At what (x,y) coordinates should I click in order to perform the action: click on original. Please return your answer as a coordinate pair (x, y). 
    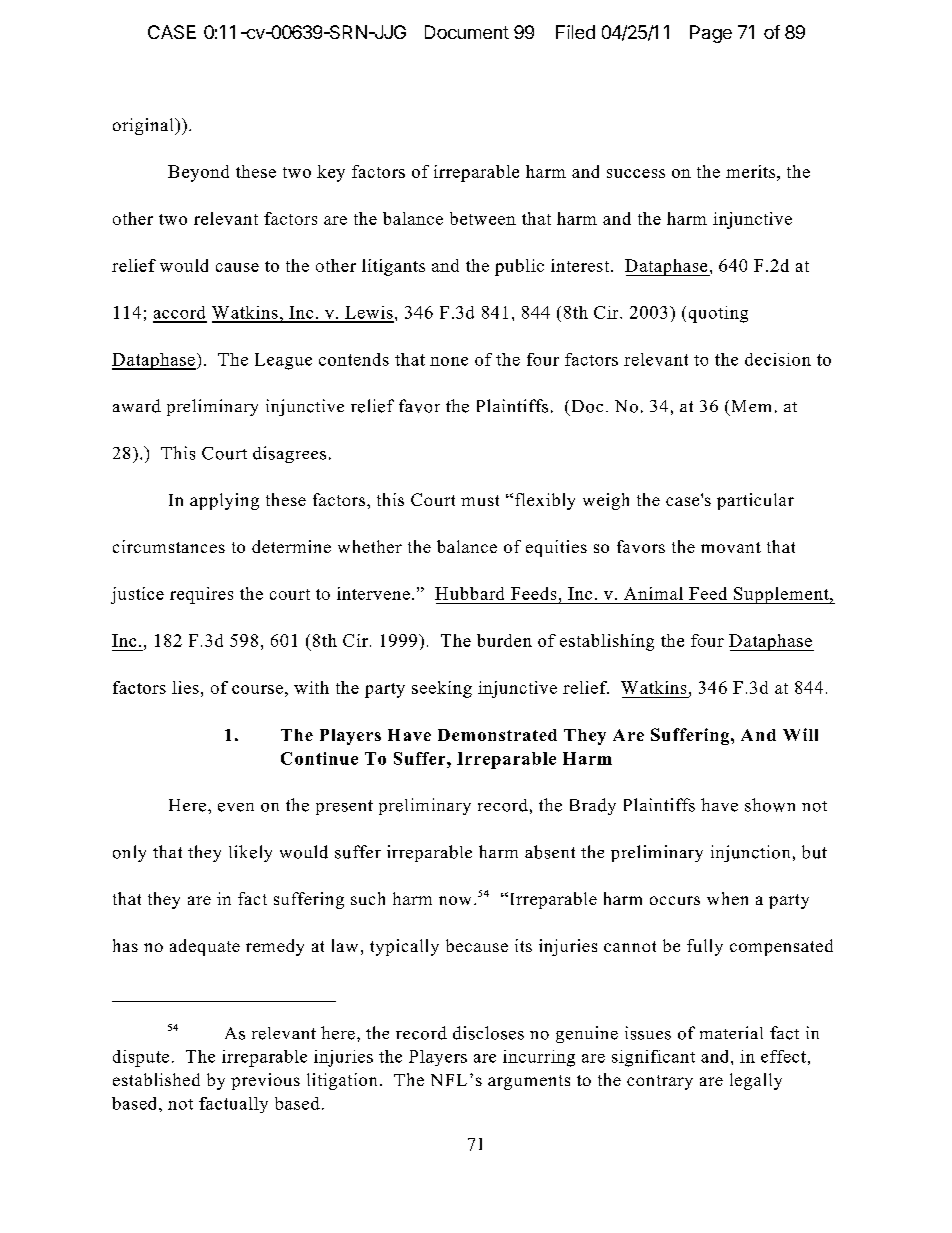
    Looking at the image, I should click on (144, 126).
